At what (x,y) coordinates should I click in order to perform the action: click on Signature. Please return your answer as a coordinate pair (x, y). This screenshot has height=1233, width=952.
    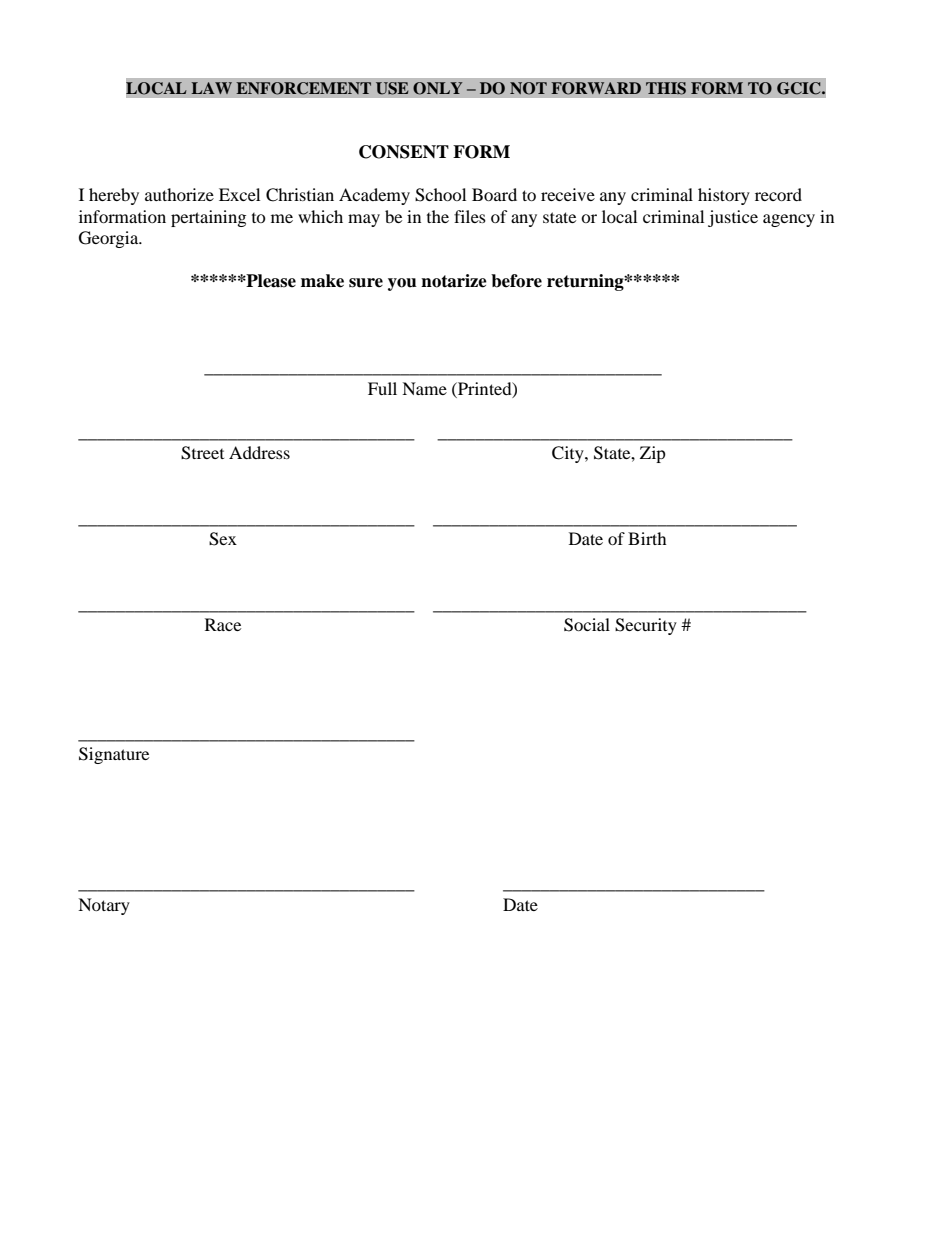
    Looking at the image, I should click on (114, 755).
